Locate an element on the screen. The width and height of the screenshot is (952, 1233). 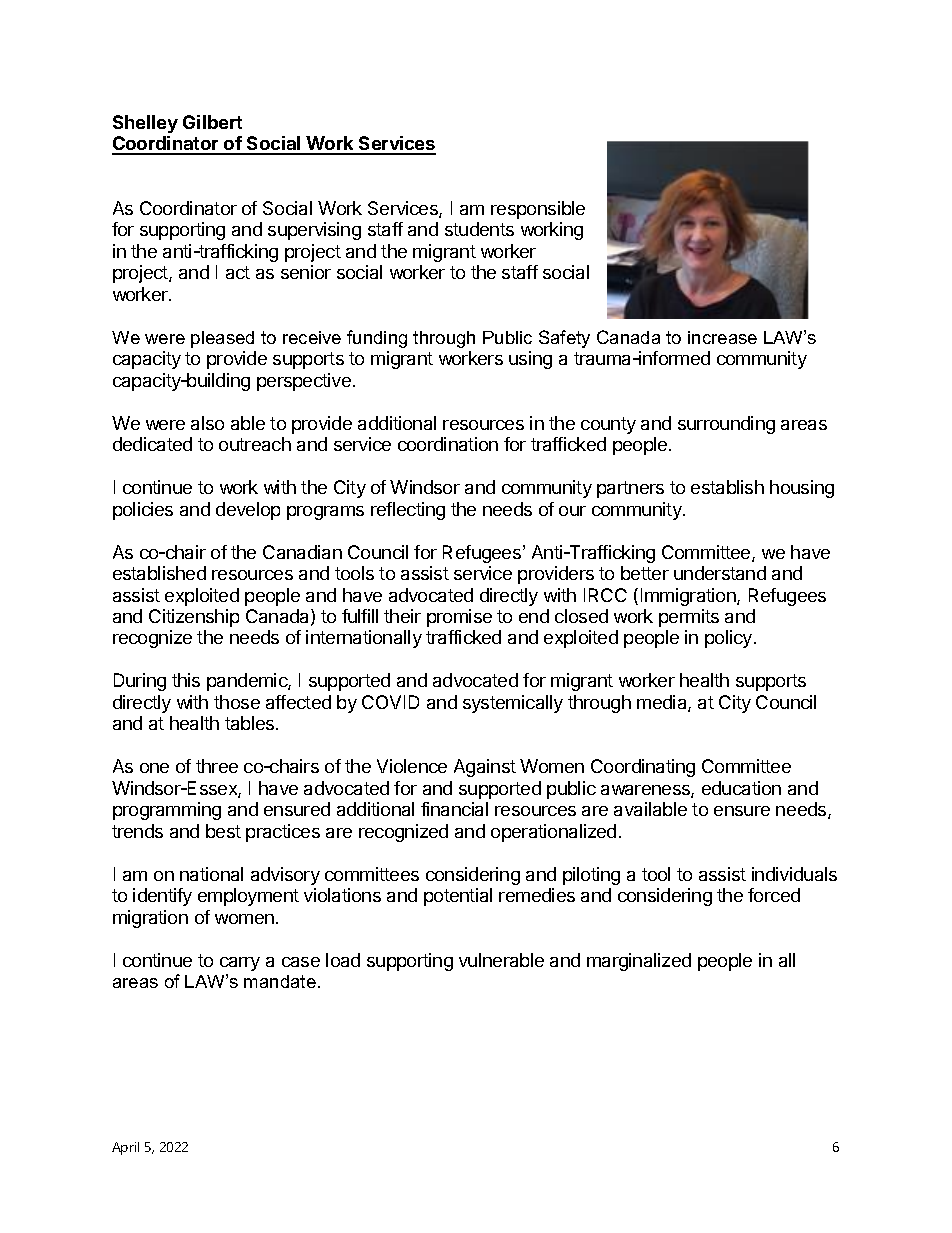
Citizenship is located at coordinates (194, 618).
